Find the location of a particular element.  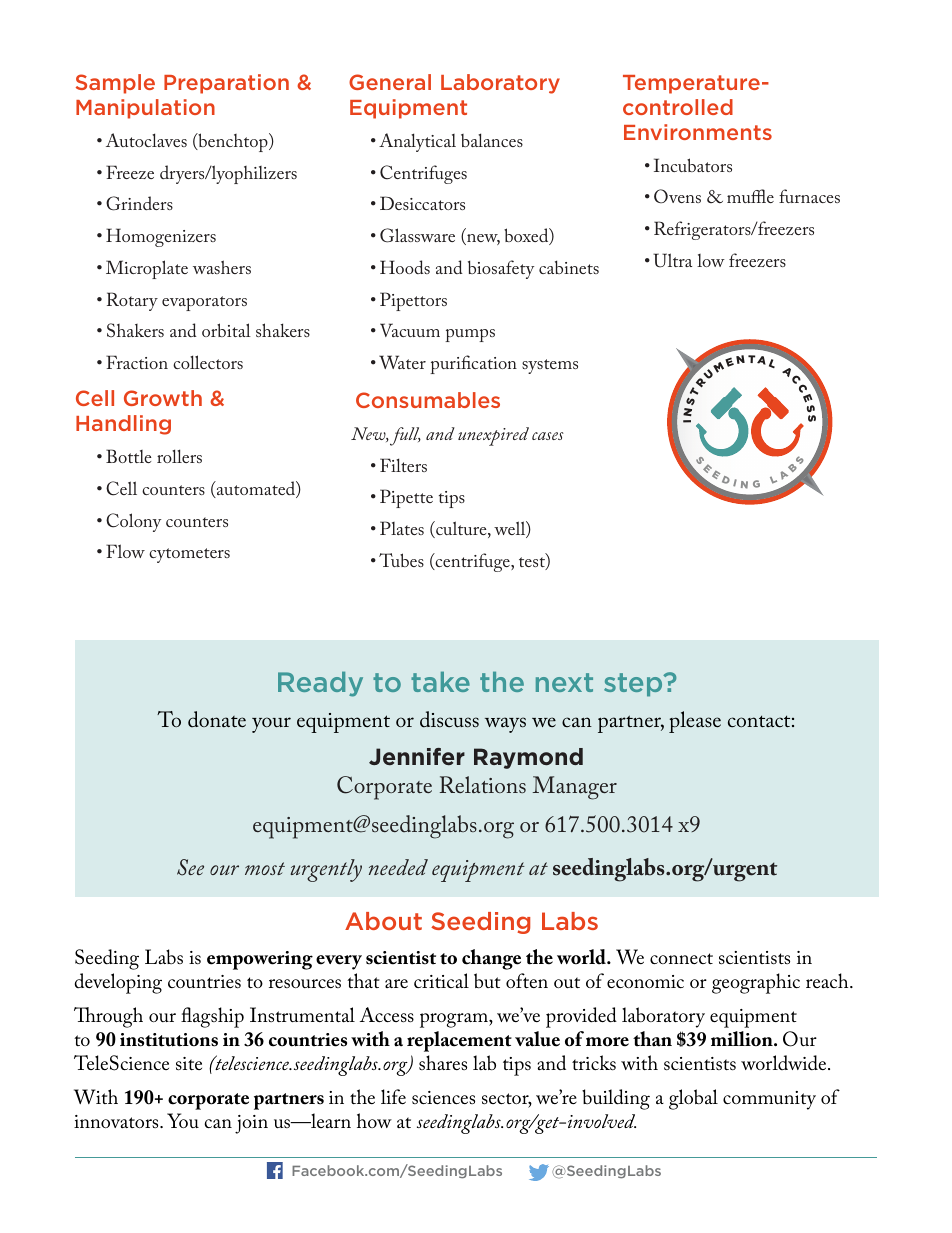

rollers is located at coordinates (179, 456).
